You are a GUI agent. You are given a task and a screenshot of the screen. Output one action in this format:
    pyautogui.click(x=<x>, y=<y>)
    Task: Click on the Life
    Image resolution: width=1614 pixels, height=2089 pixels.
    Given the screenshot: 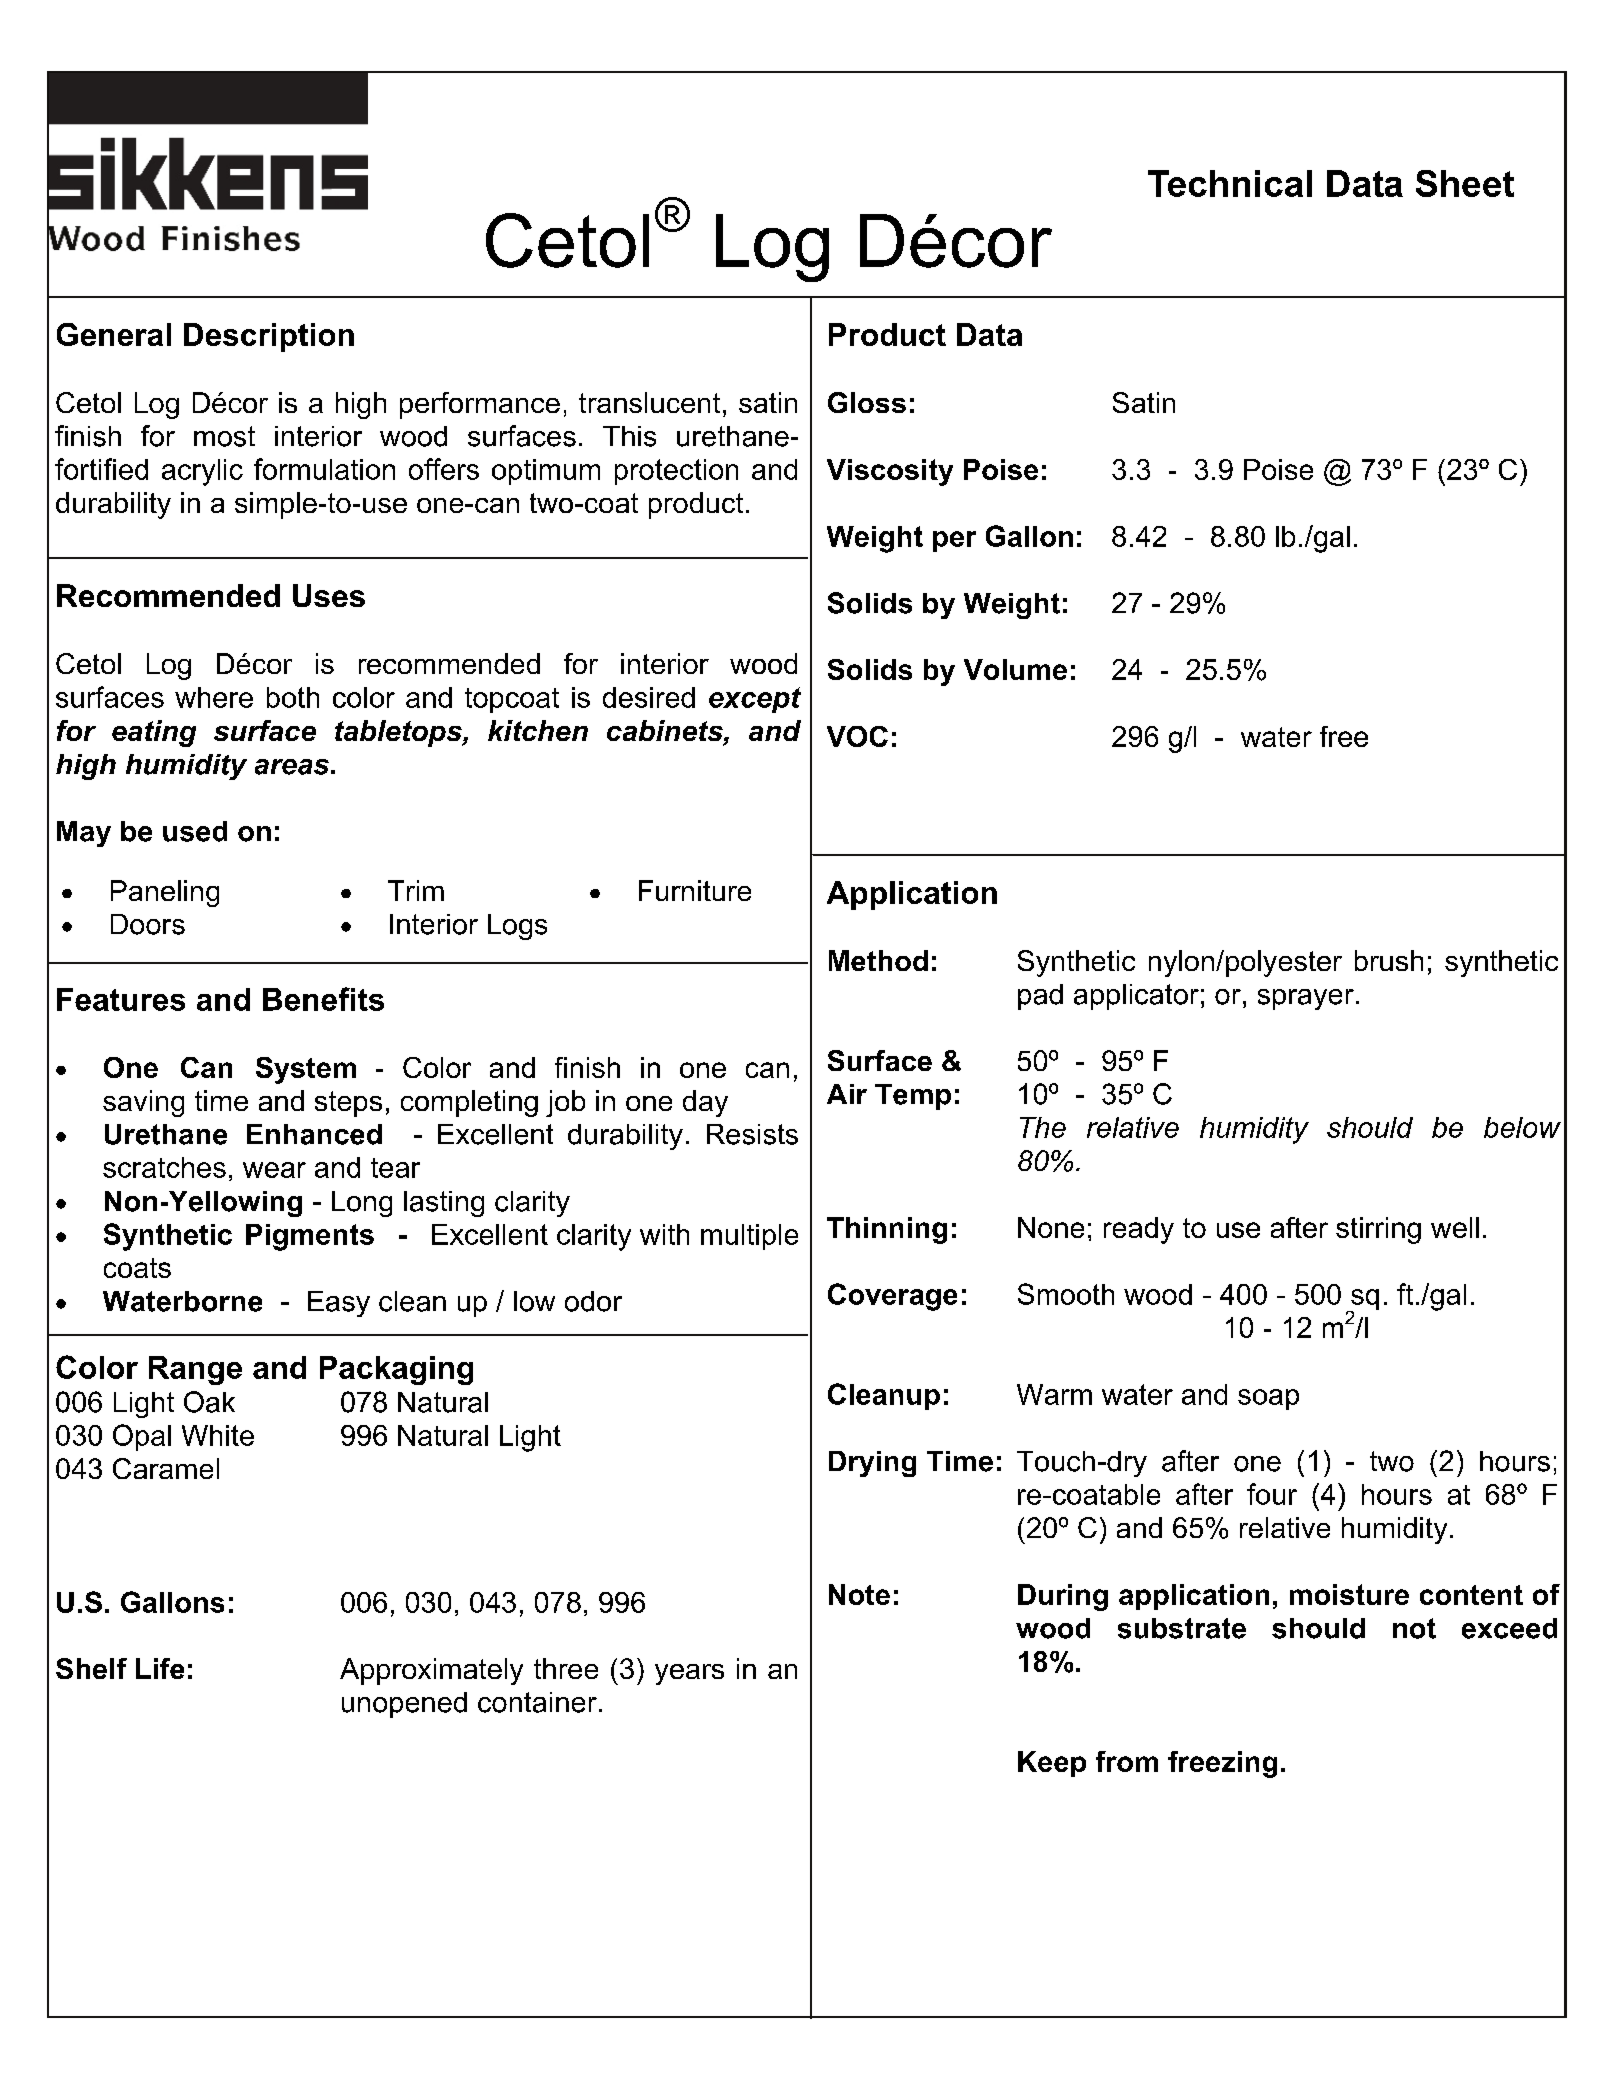 What is the action you would take?
    pyautogui.click(x=160, y=1668)
